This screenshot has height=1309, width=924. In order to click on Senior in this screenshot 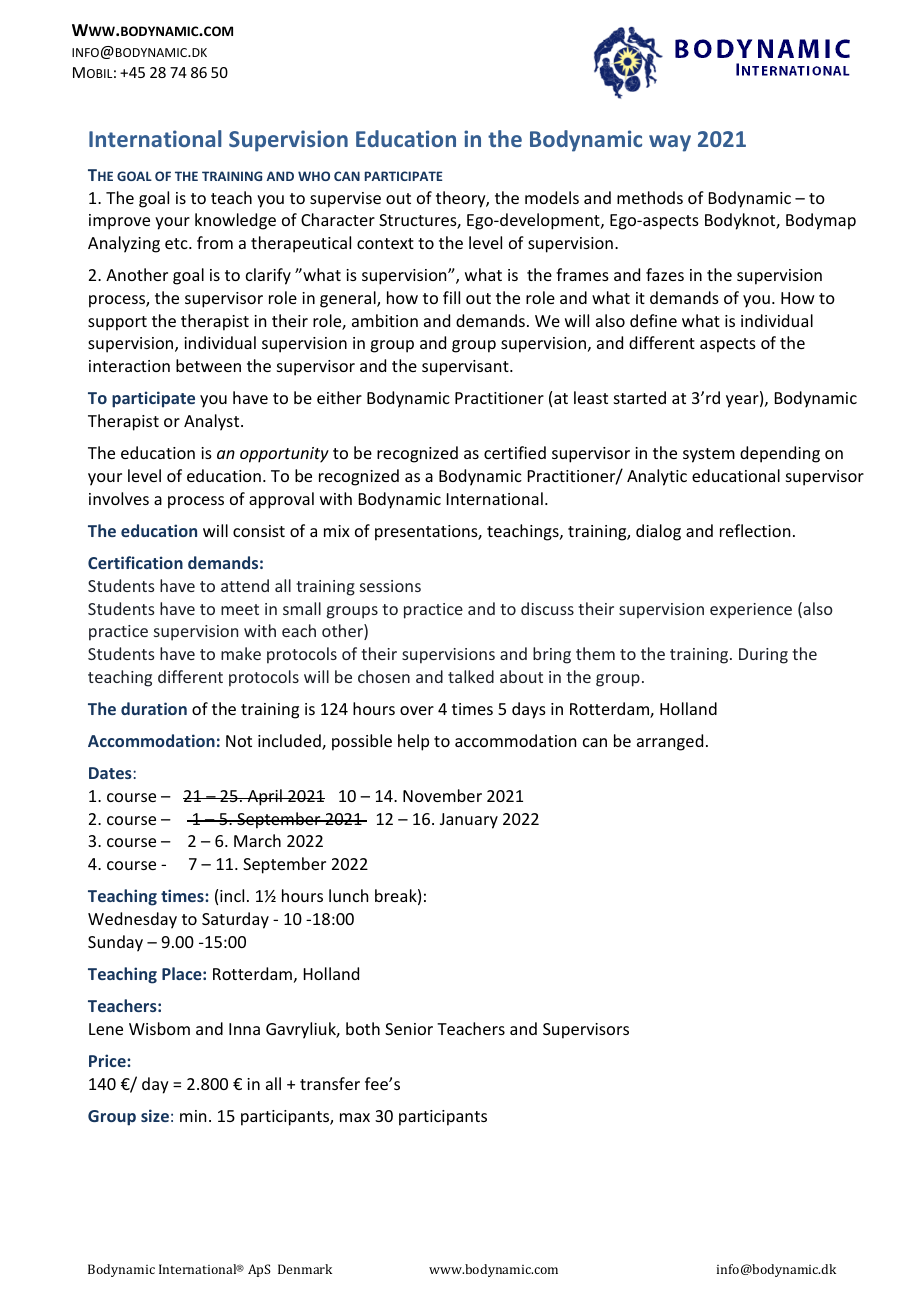, I will do `click(409, 1029)`.
